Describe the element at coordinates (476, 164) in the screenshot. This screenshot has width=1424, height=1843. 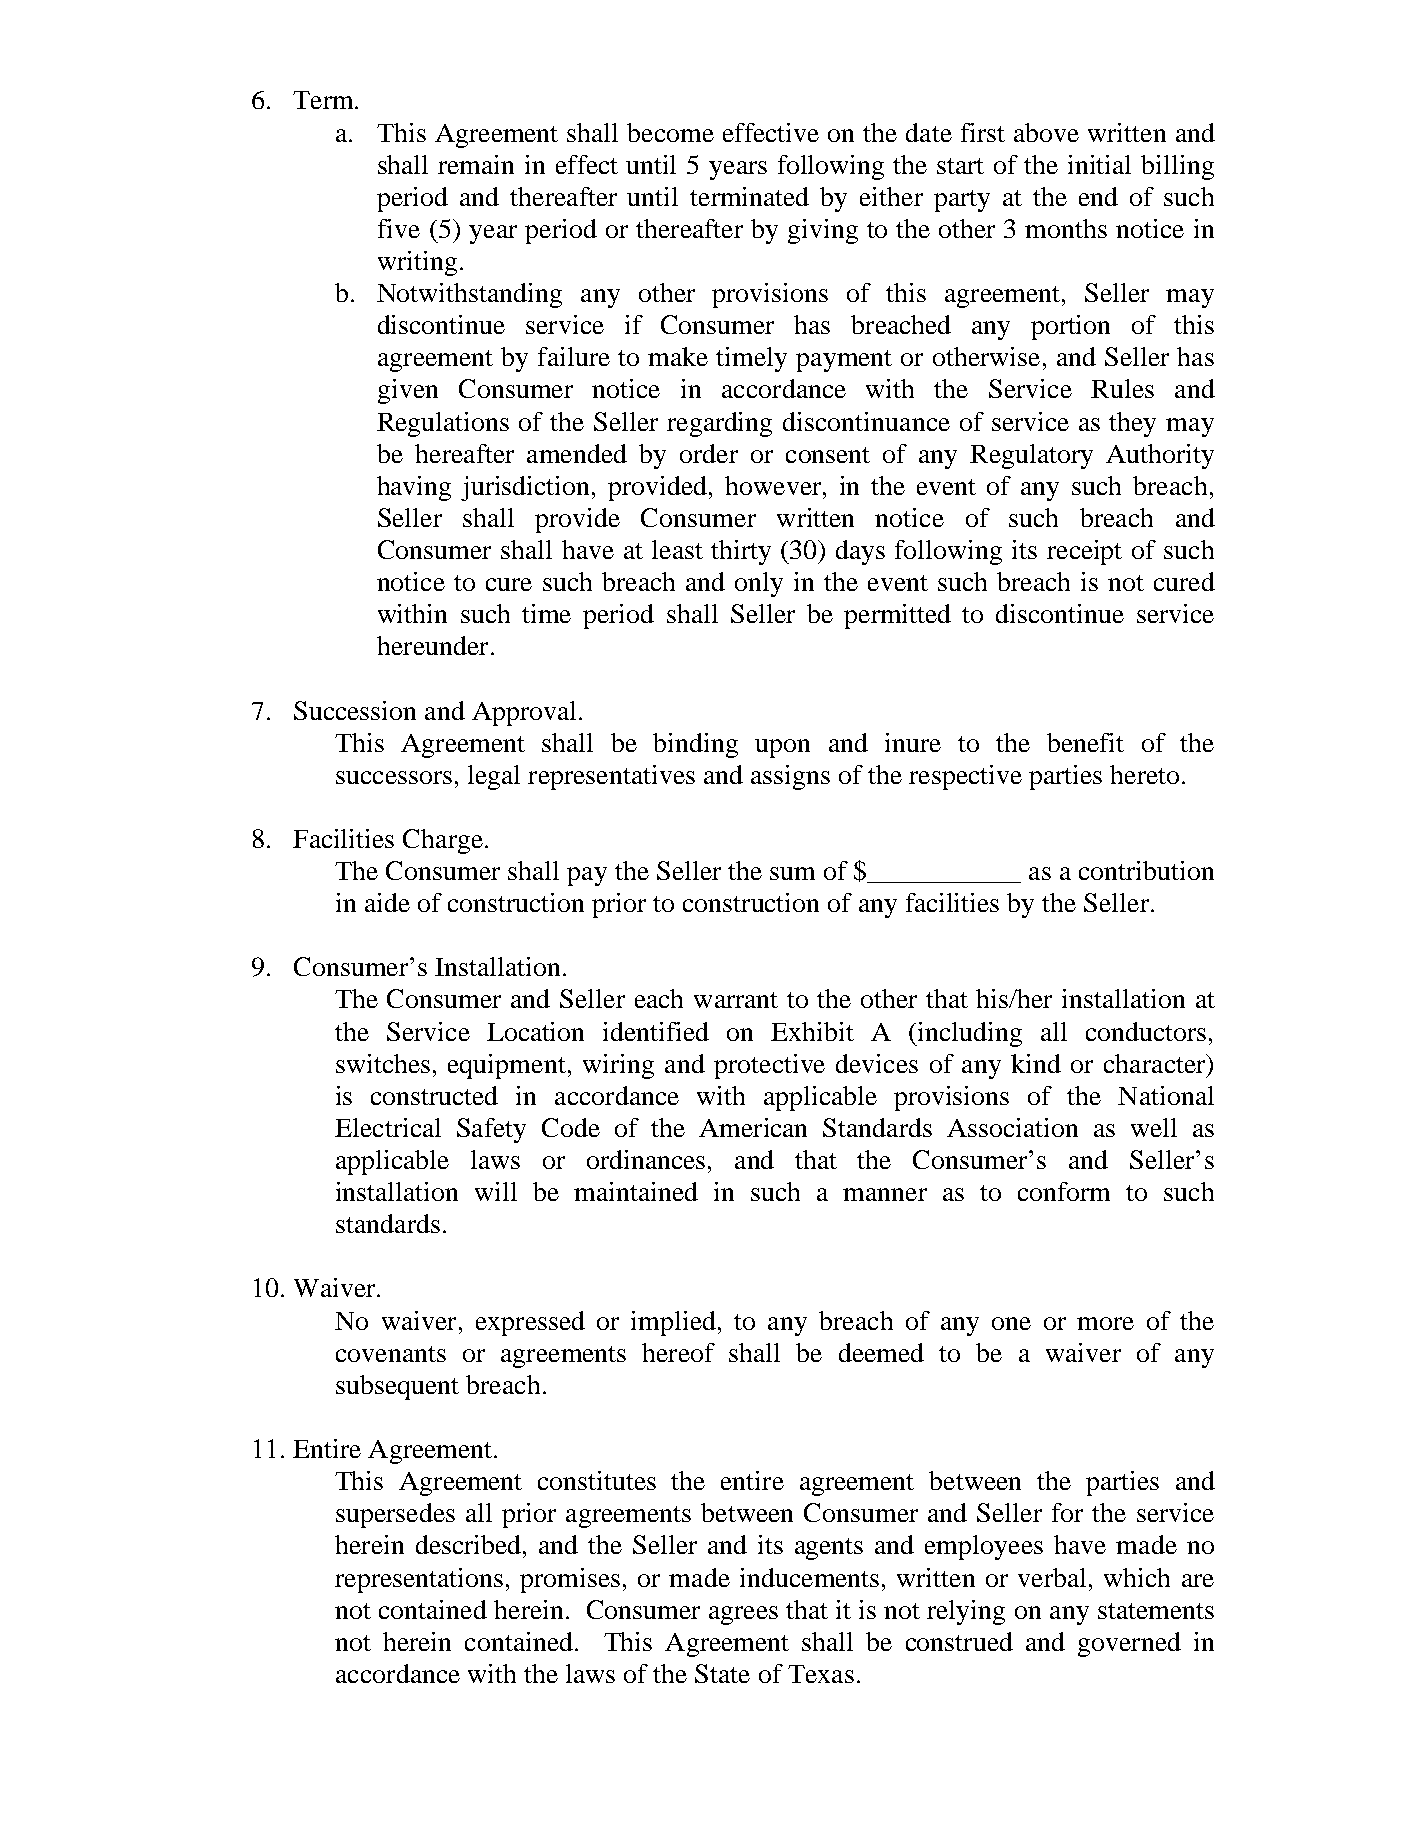
I see `remain` at that location.
